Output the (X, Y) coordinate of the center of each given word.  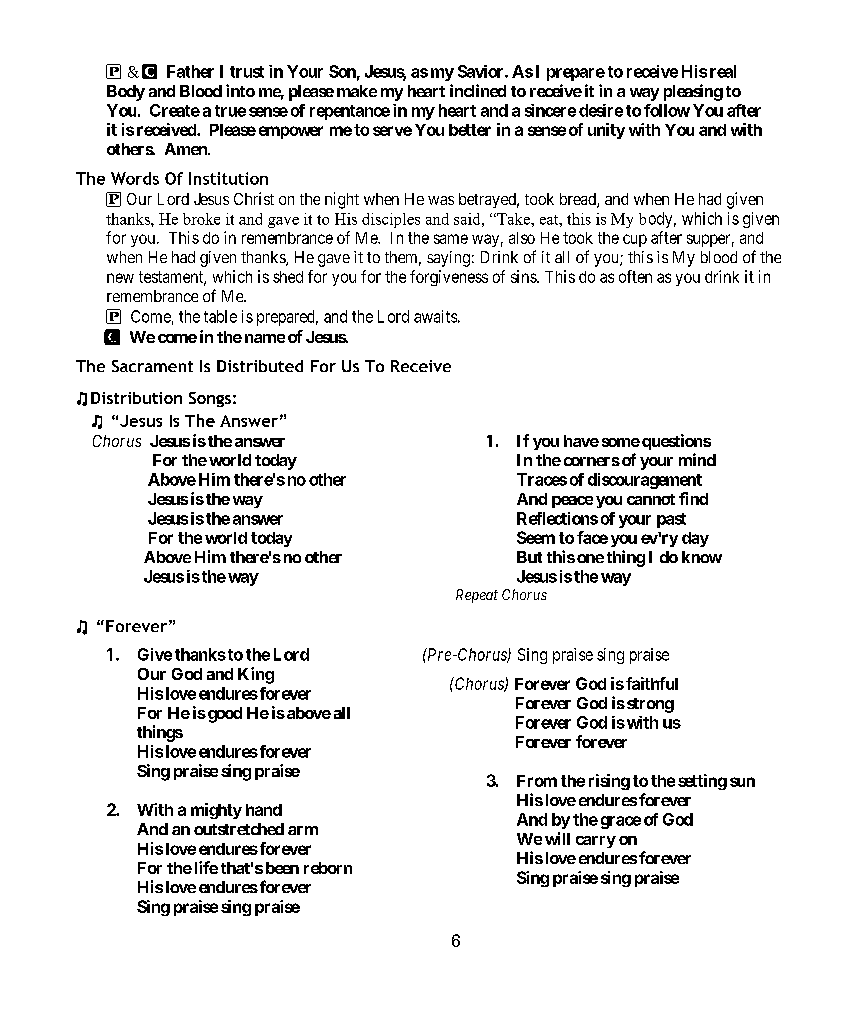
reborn (328, 868)
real (723, 71)
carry (596, 842)
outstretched (239, 829)
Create (175, 110)
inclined (478, 90)
